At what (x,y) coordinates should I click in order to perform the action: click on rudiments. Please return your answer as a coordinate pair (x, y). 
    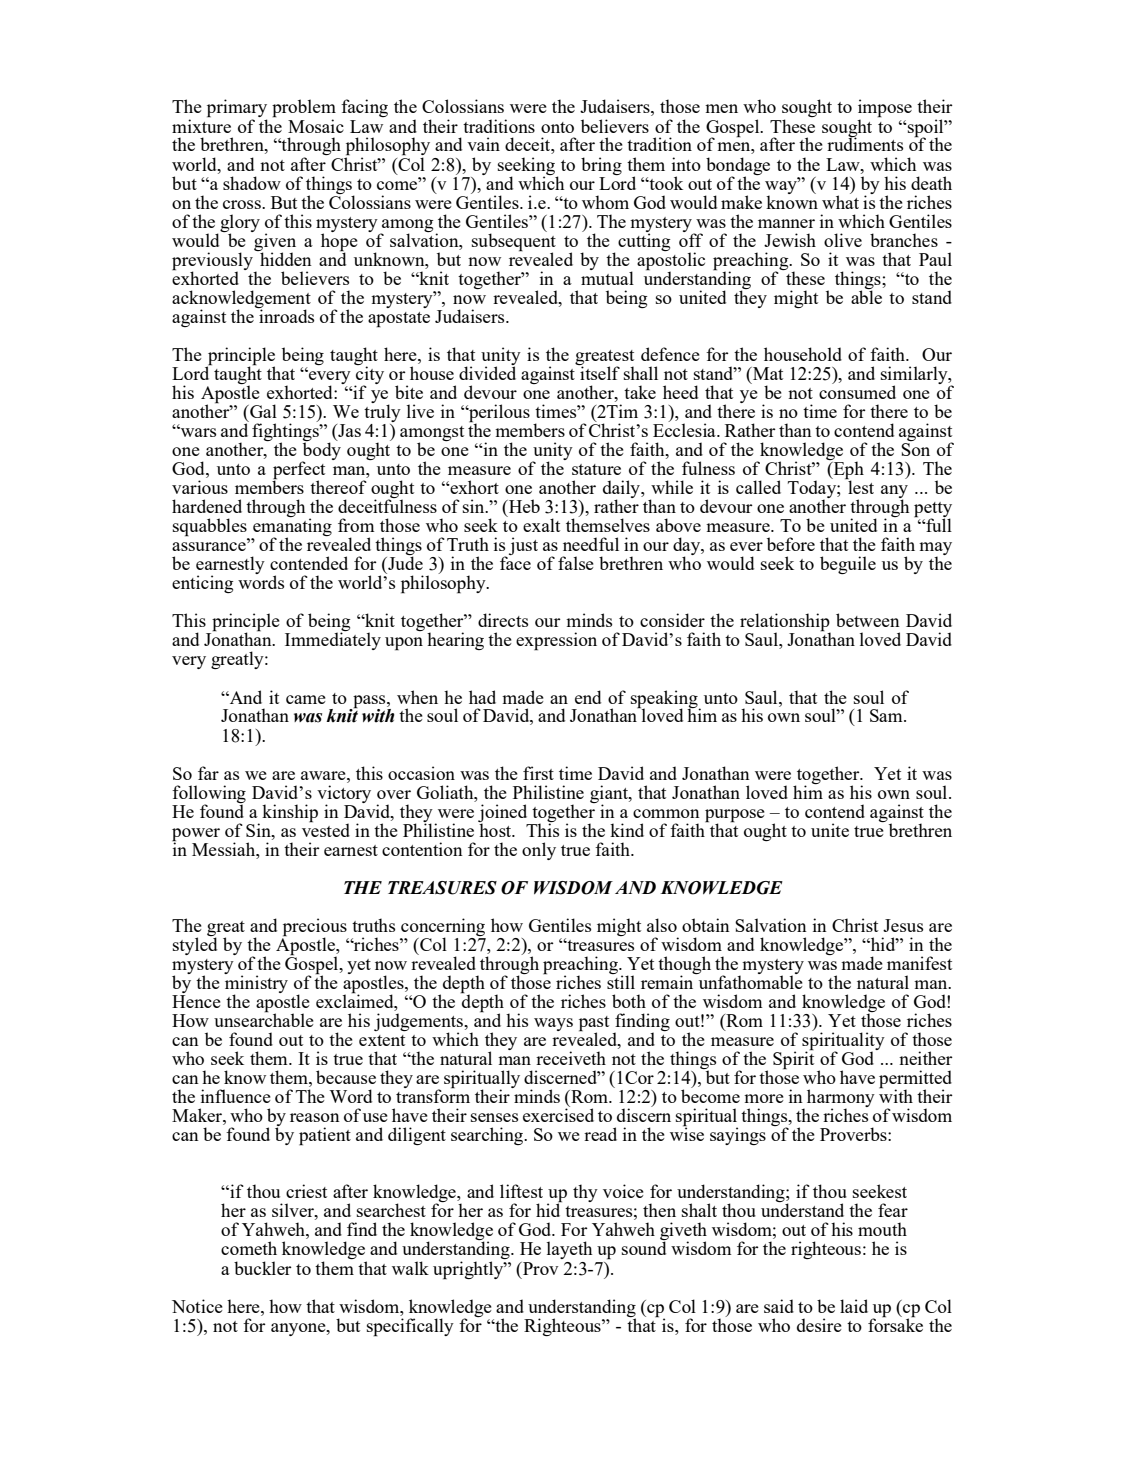
    Looking at the image, I should click on (865, 143).
